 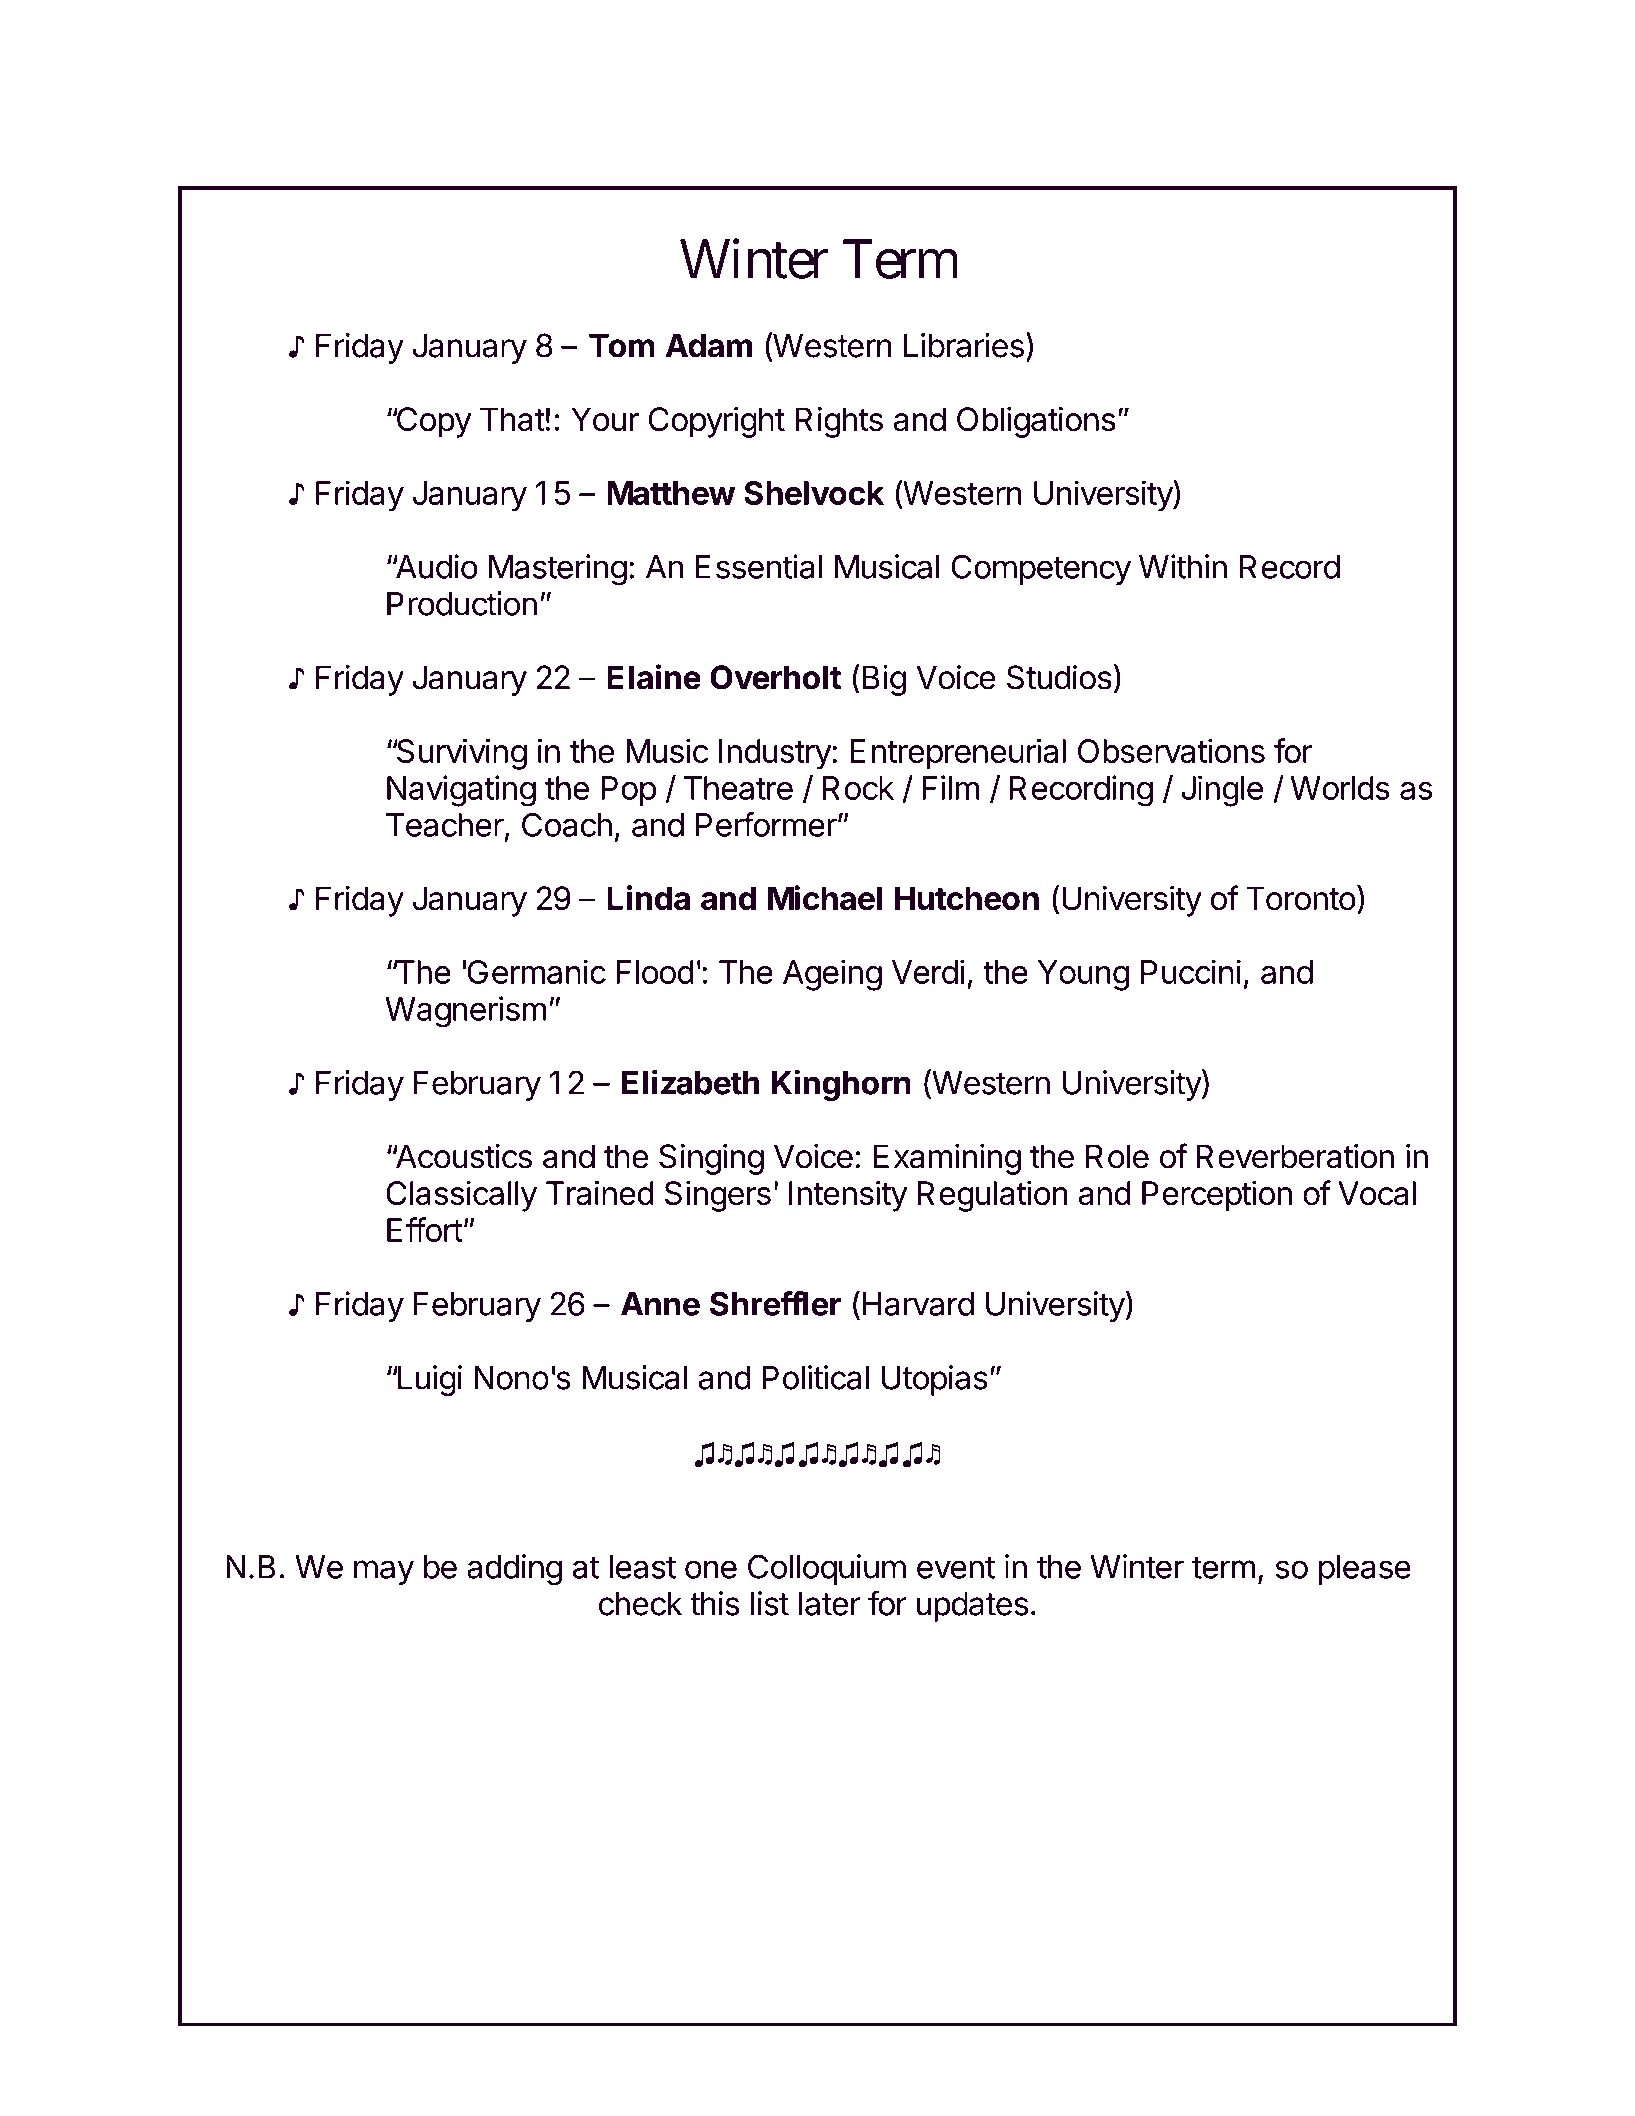 What do you see at coordinates (839, 422) in the screenshot?
I see `Rights` at bounding box center [839, 422].
